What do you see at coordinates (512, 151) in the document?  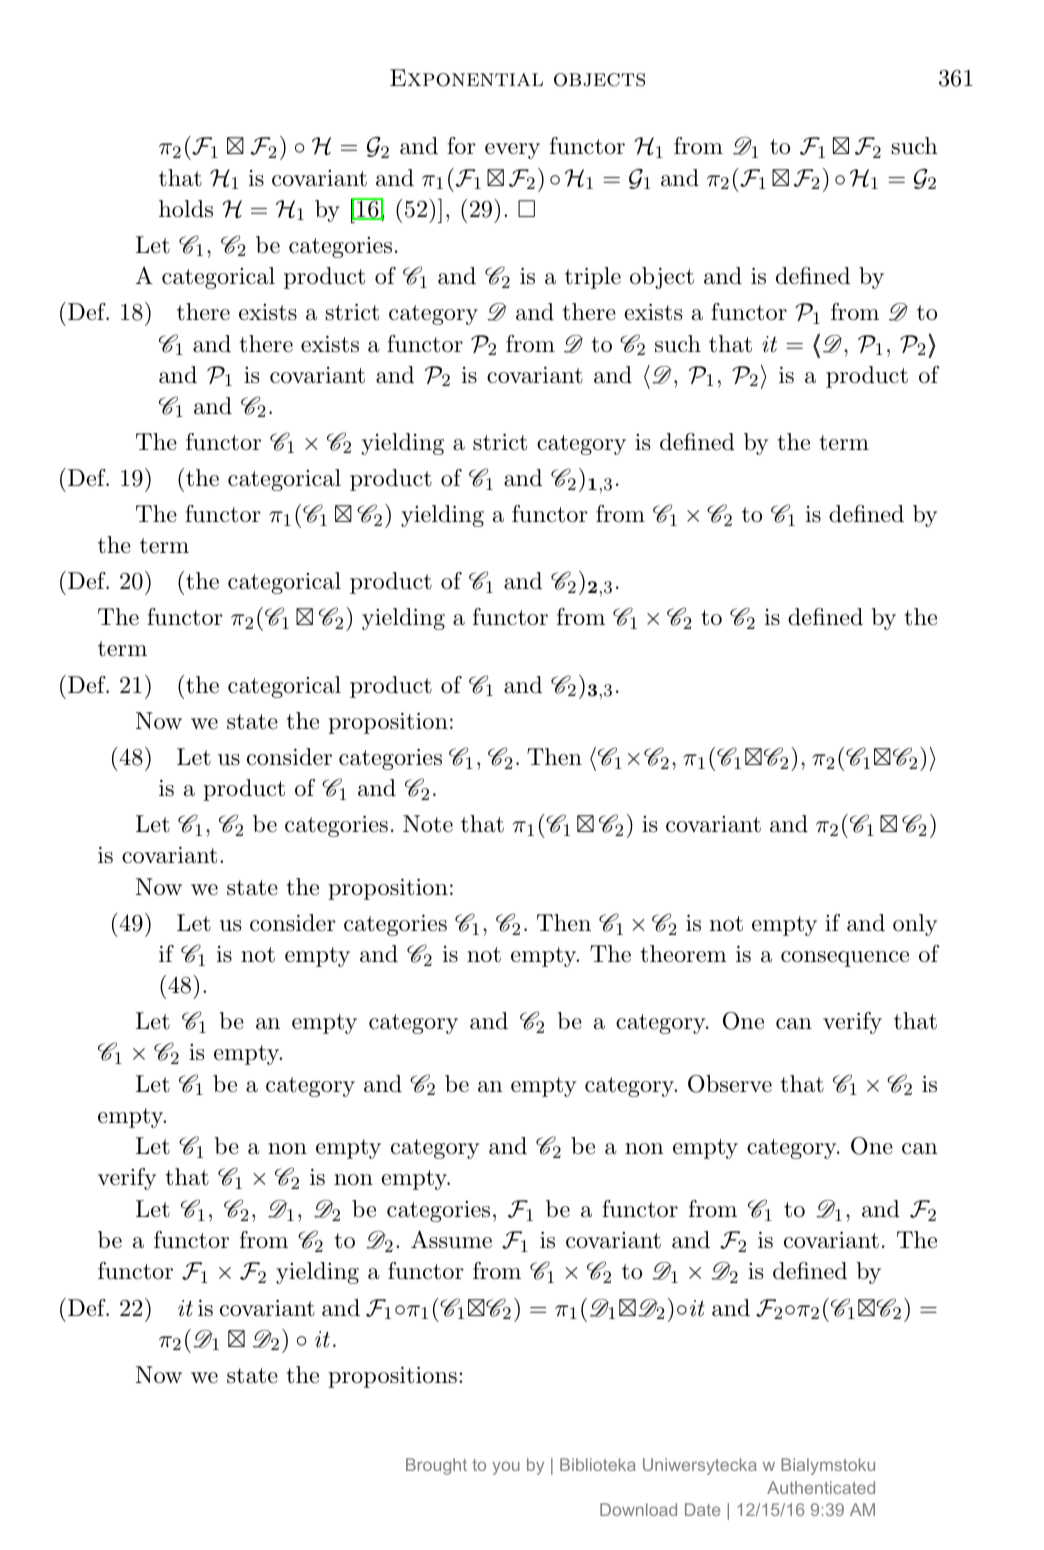 I see `every` at bounding box center [512, 151].
